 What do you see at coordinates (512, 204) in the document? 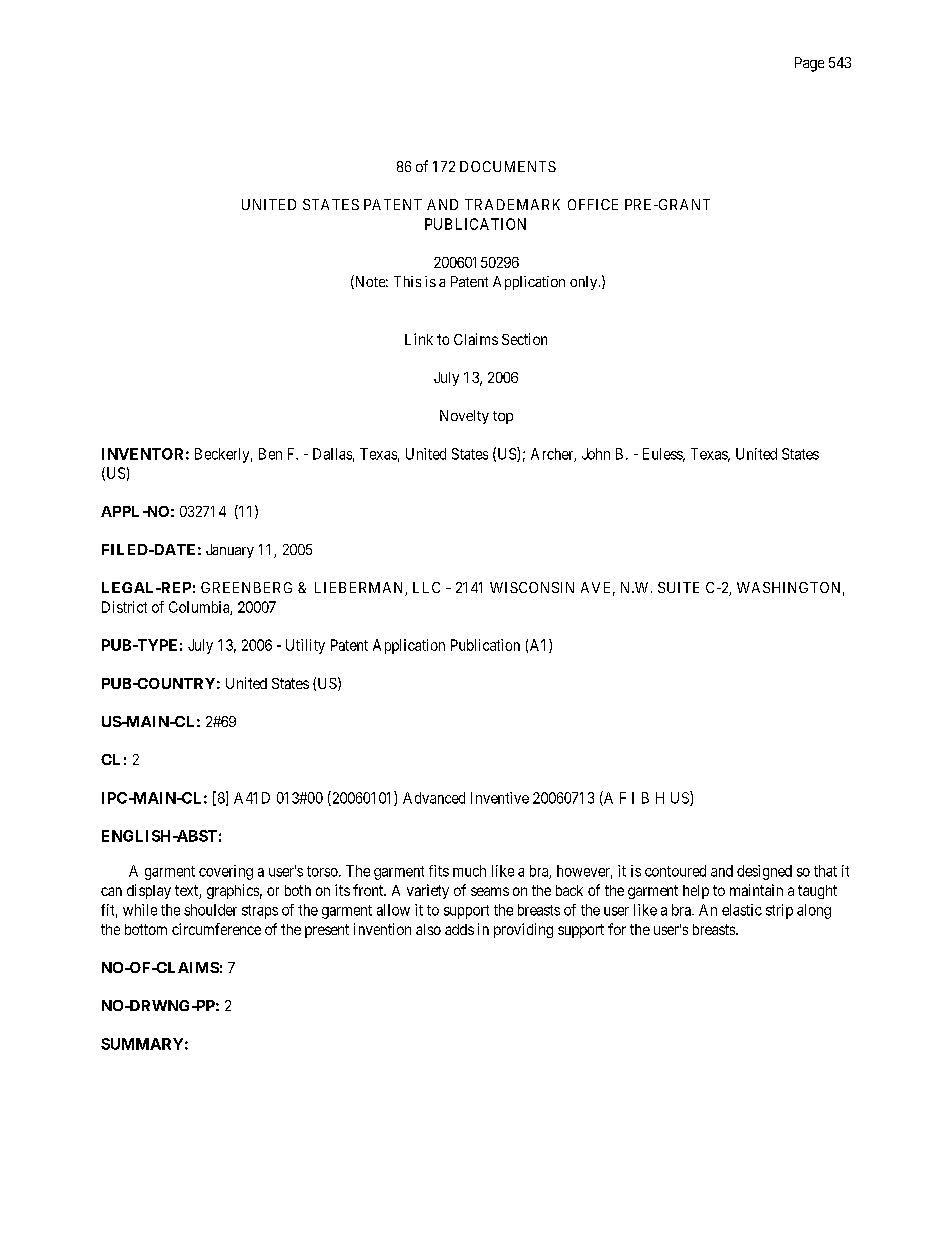
I see `TRADEMARK` at bounding box center [512, 204].
